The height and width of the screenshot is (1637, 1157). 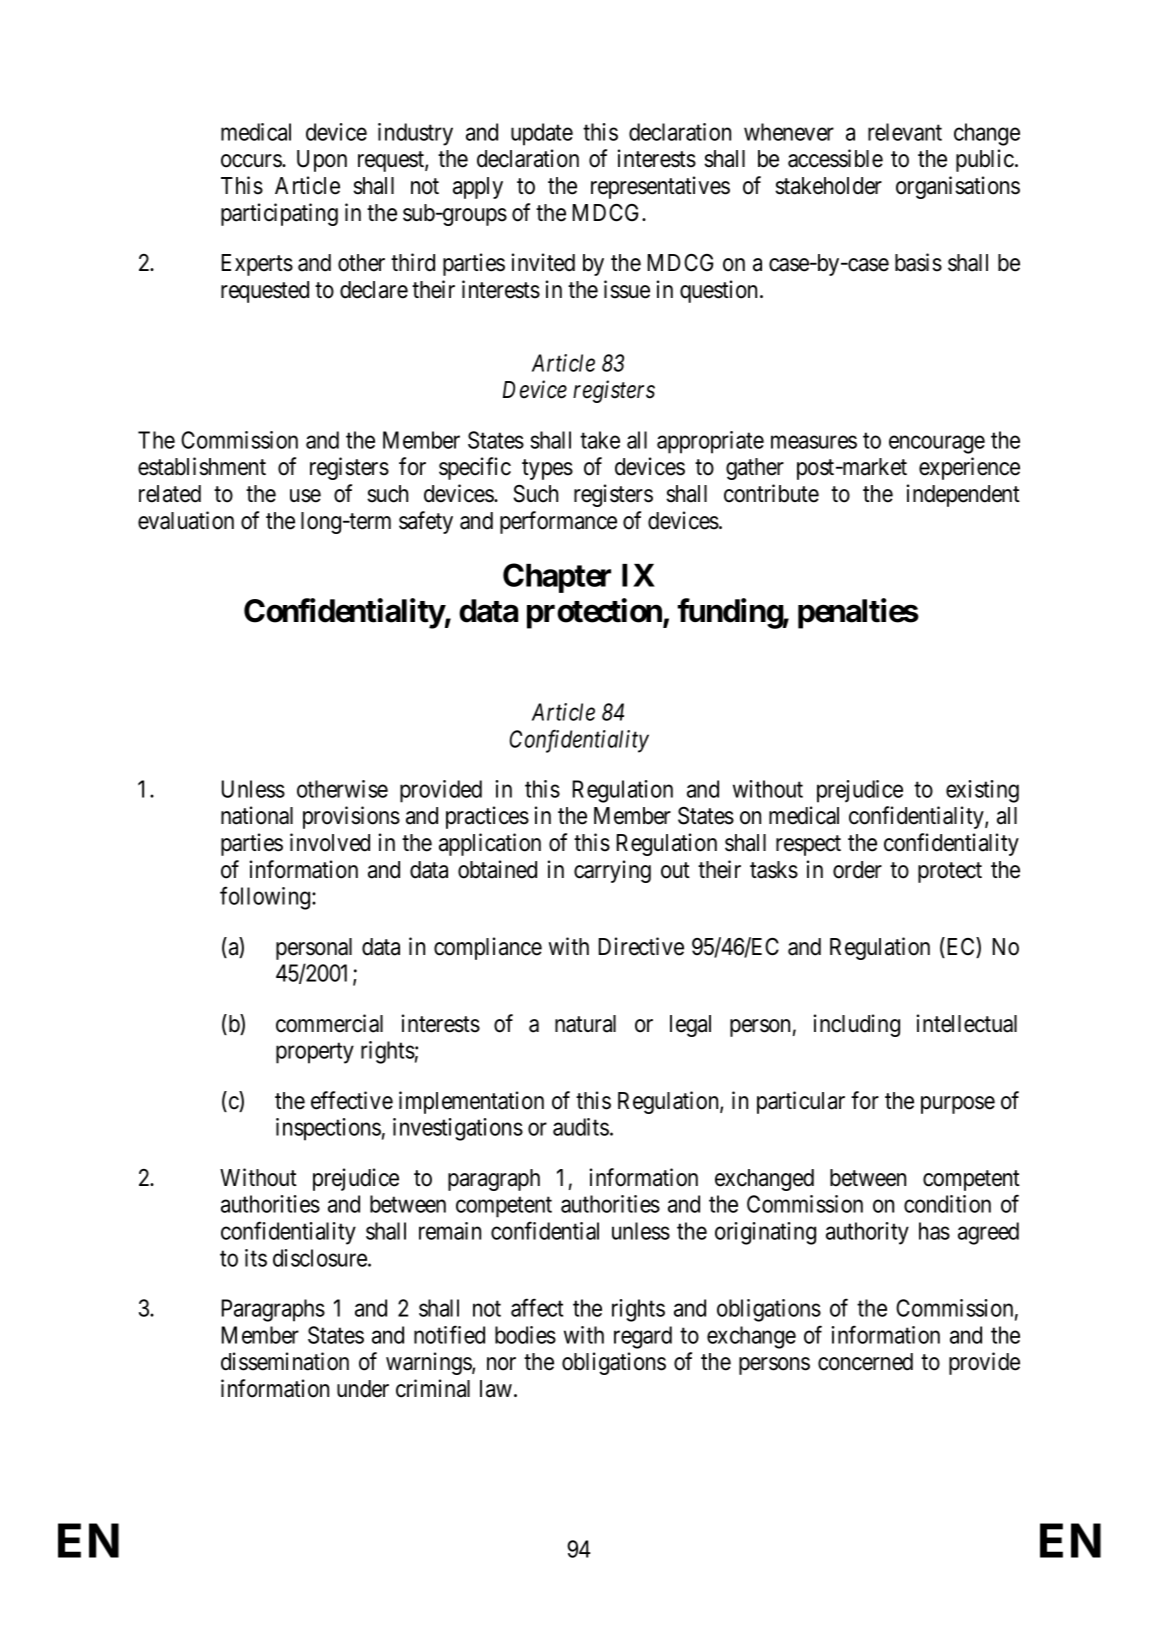 What do you see at coordinates (857, 1025) in the screenshot?
I see `including` at bounding box center [857, 1025].
